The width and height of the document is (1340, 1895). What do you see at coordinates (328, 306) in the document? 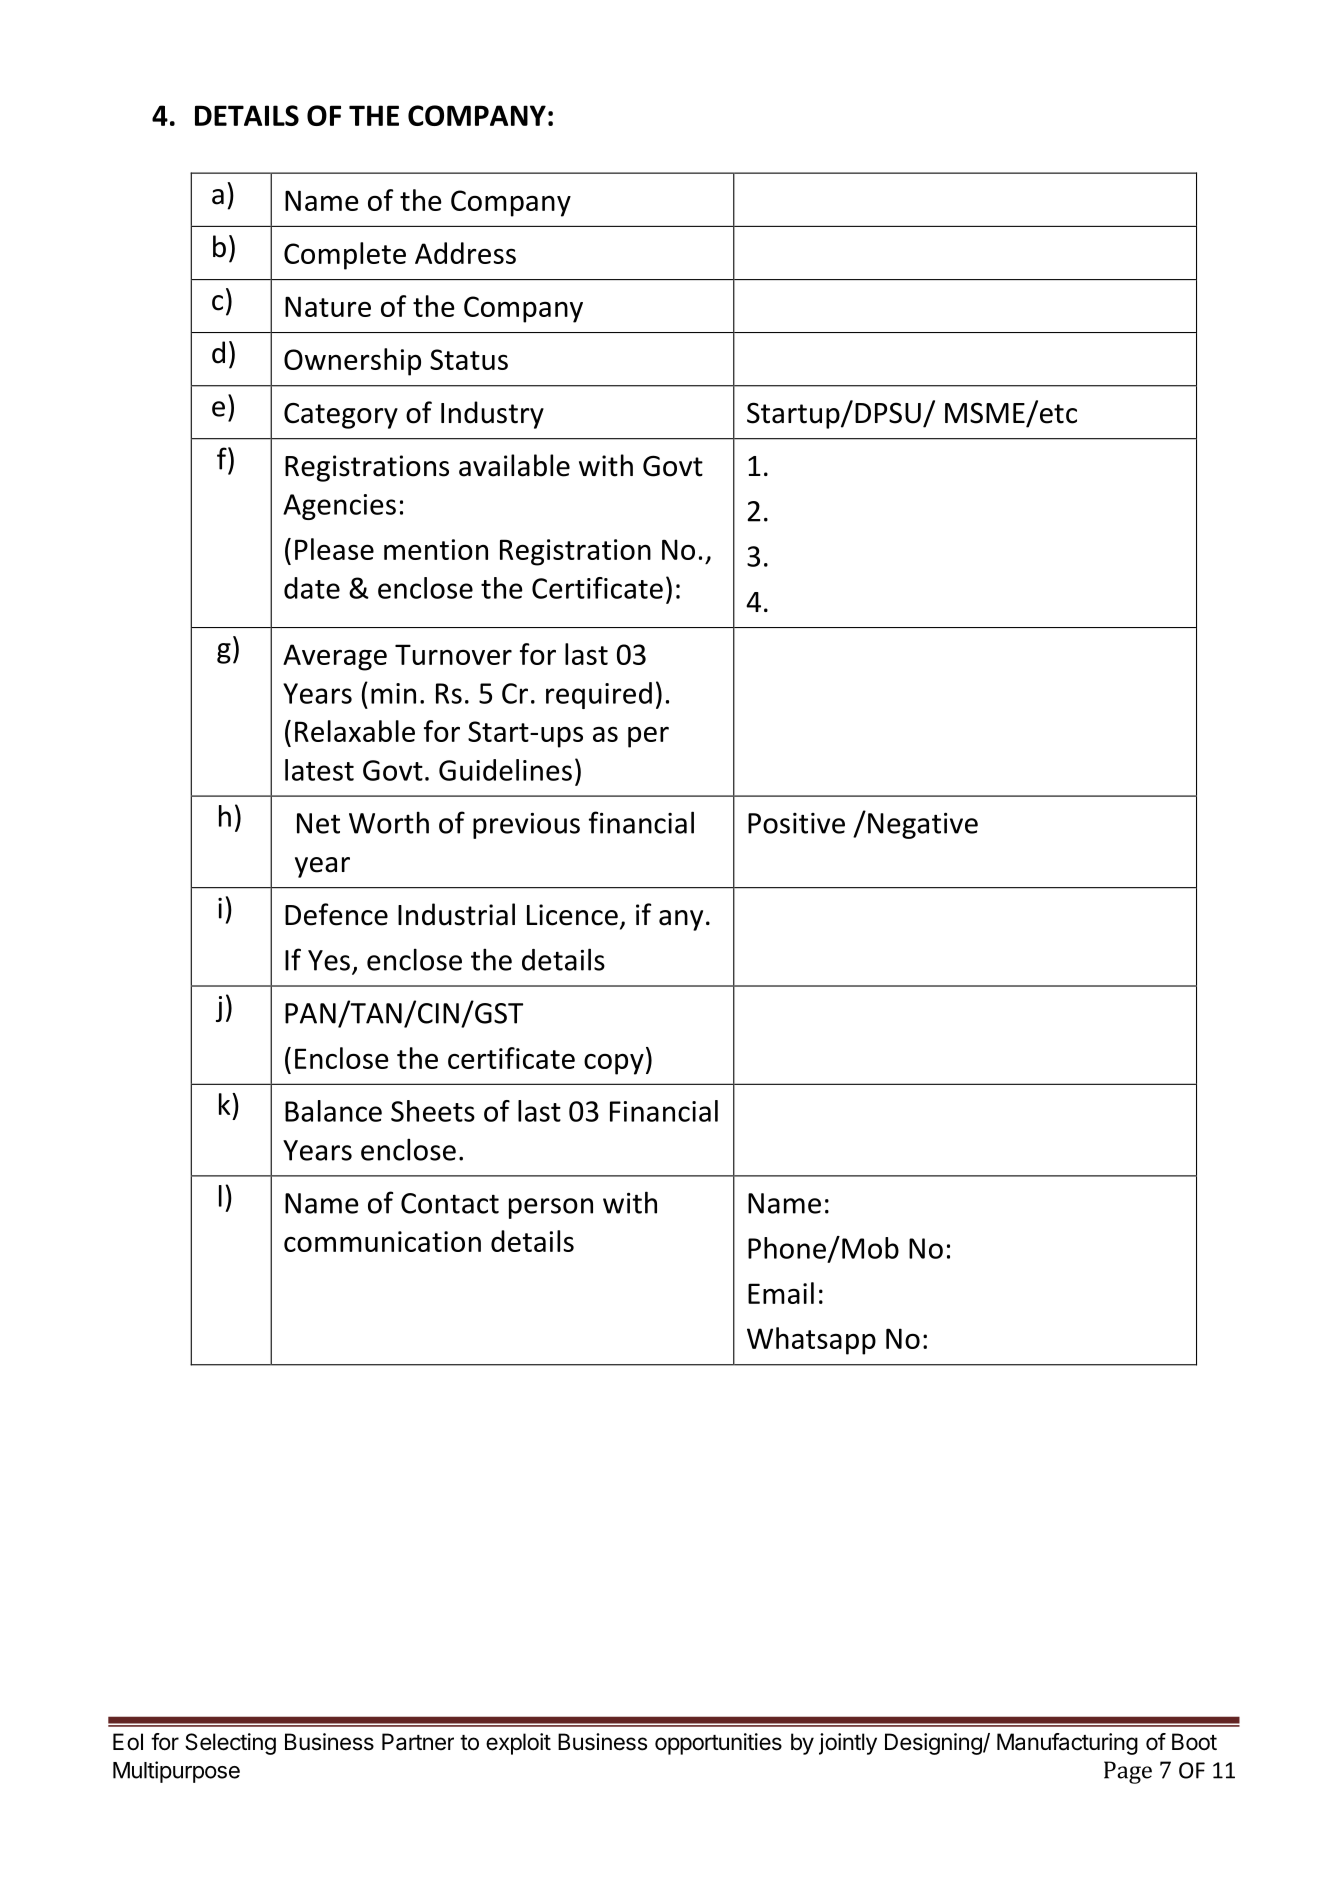
I see `Nature` at bounding box center [328, 306].
